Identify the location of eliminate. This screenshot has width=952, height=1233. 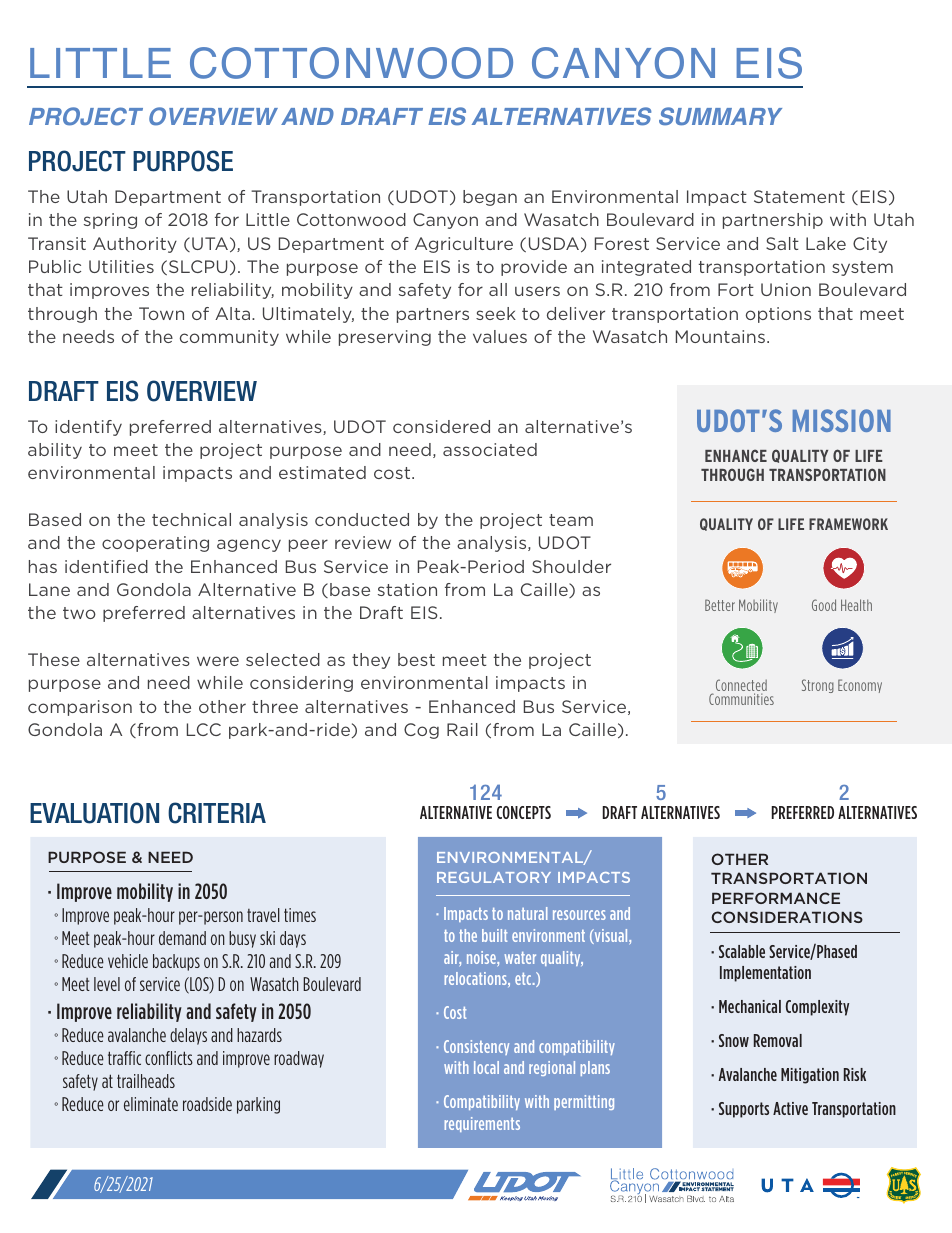
(151, 1104).
